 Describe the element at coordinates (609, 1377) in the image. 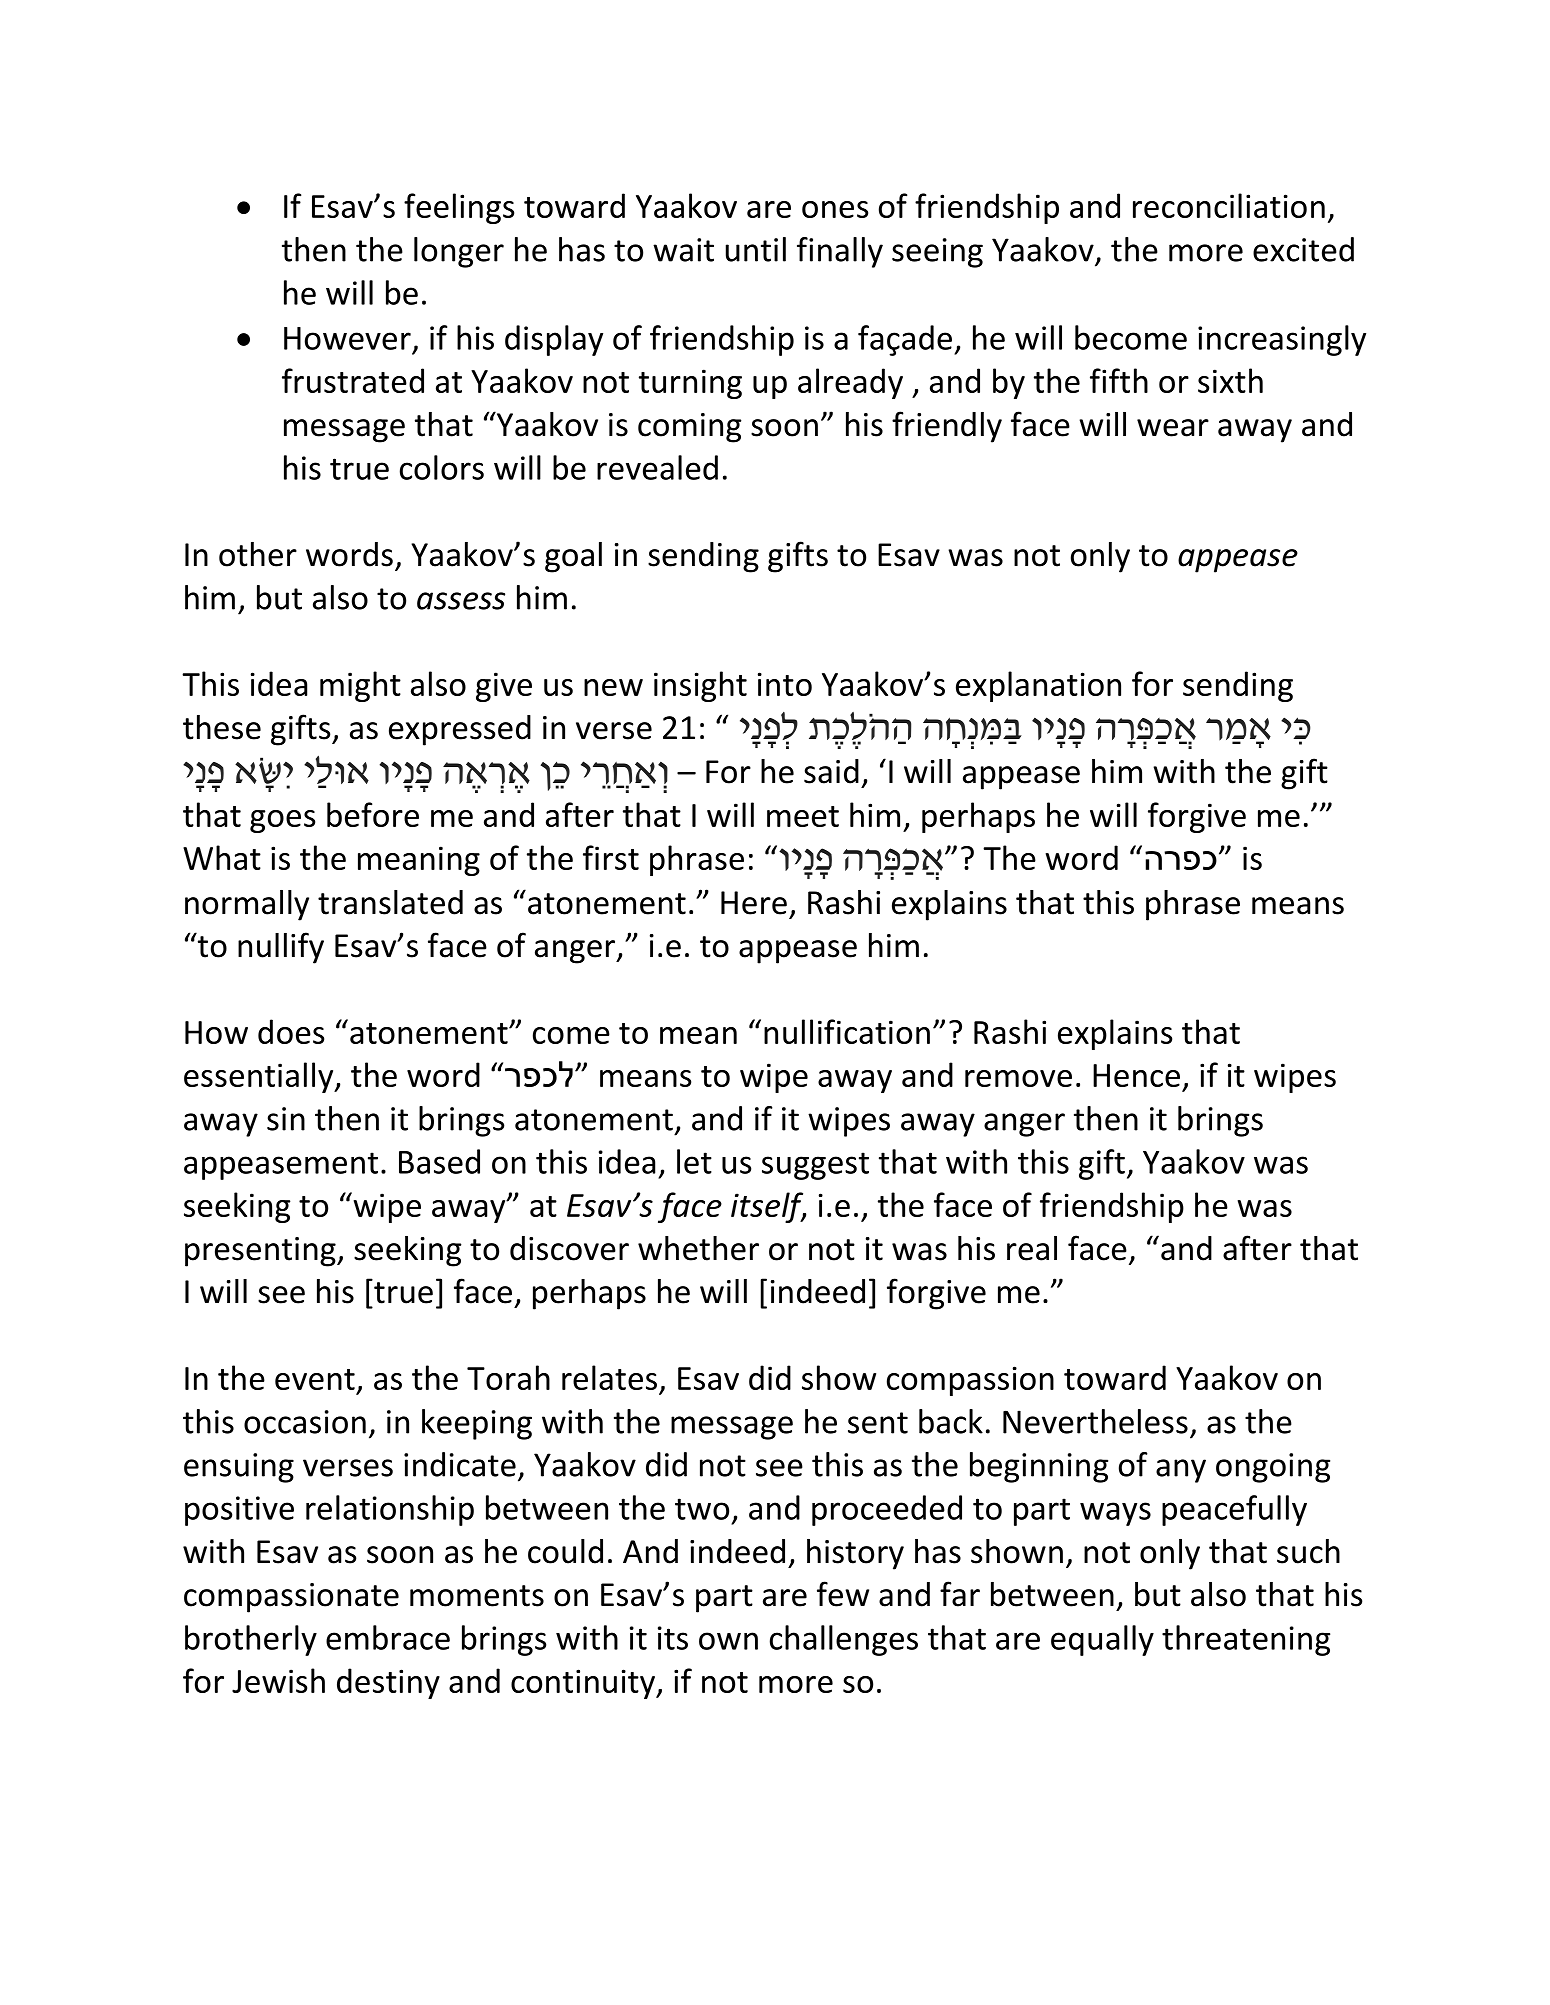

I see `relates` at that location.
